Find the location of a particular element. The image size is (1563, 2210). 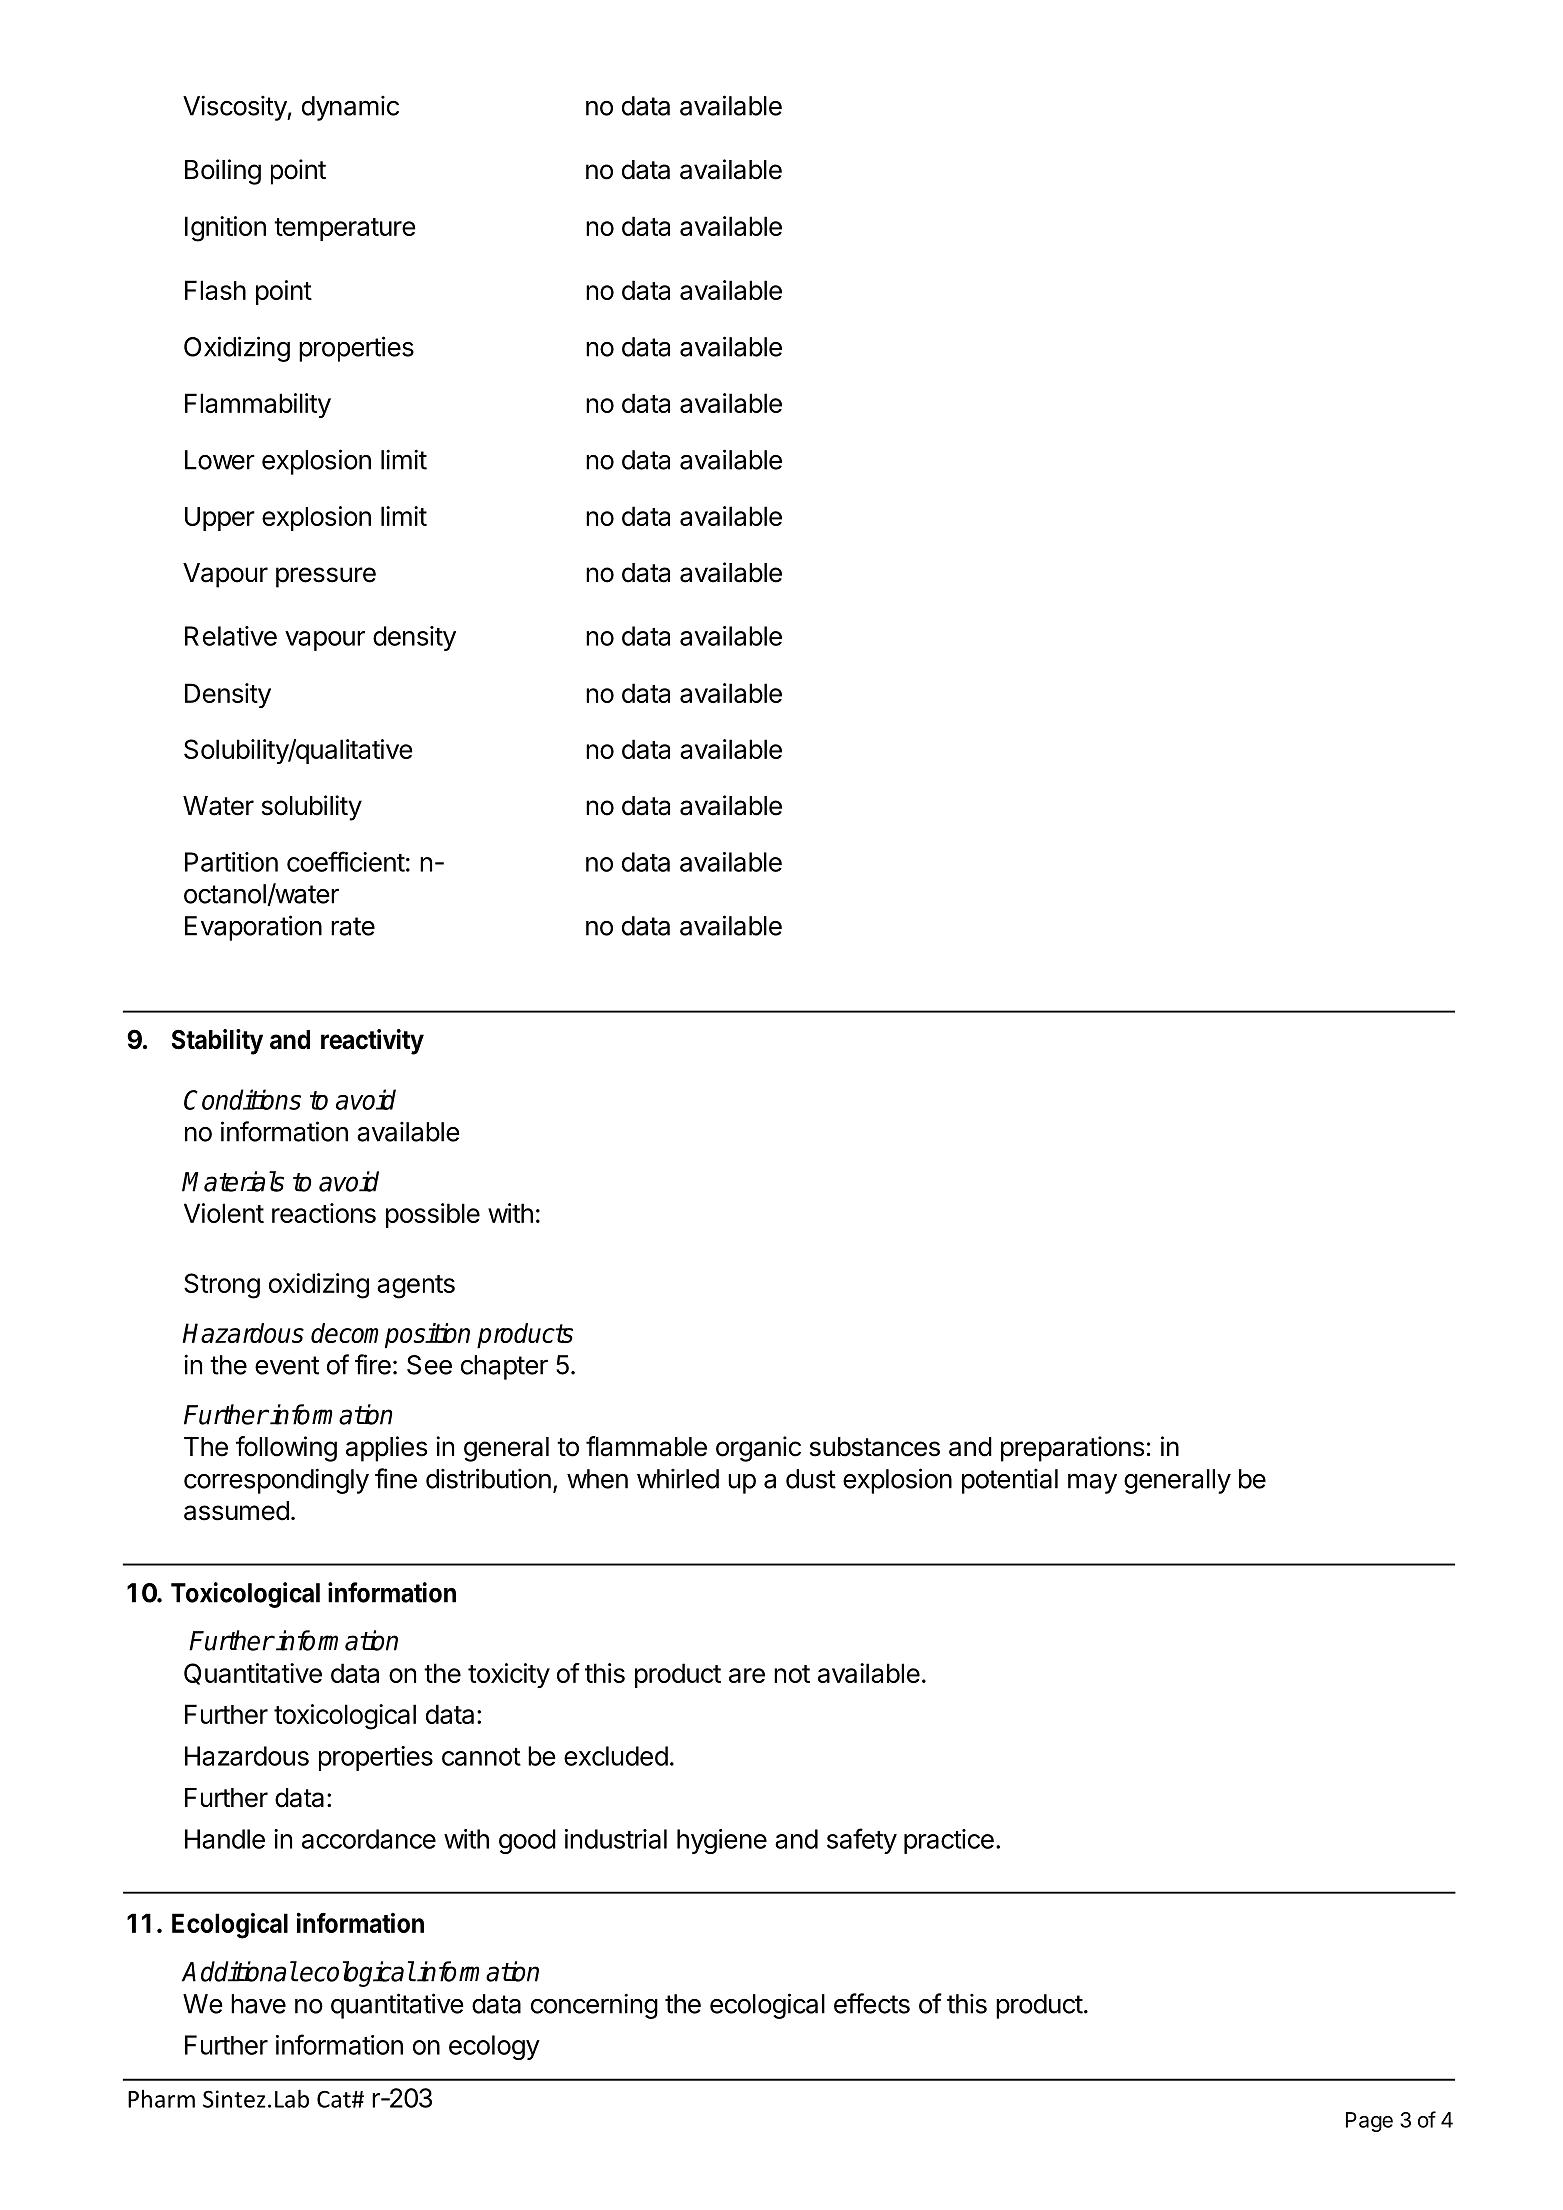

coefficient is located at coordinates (346, 861).
